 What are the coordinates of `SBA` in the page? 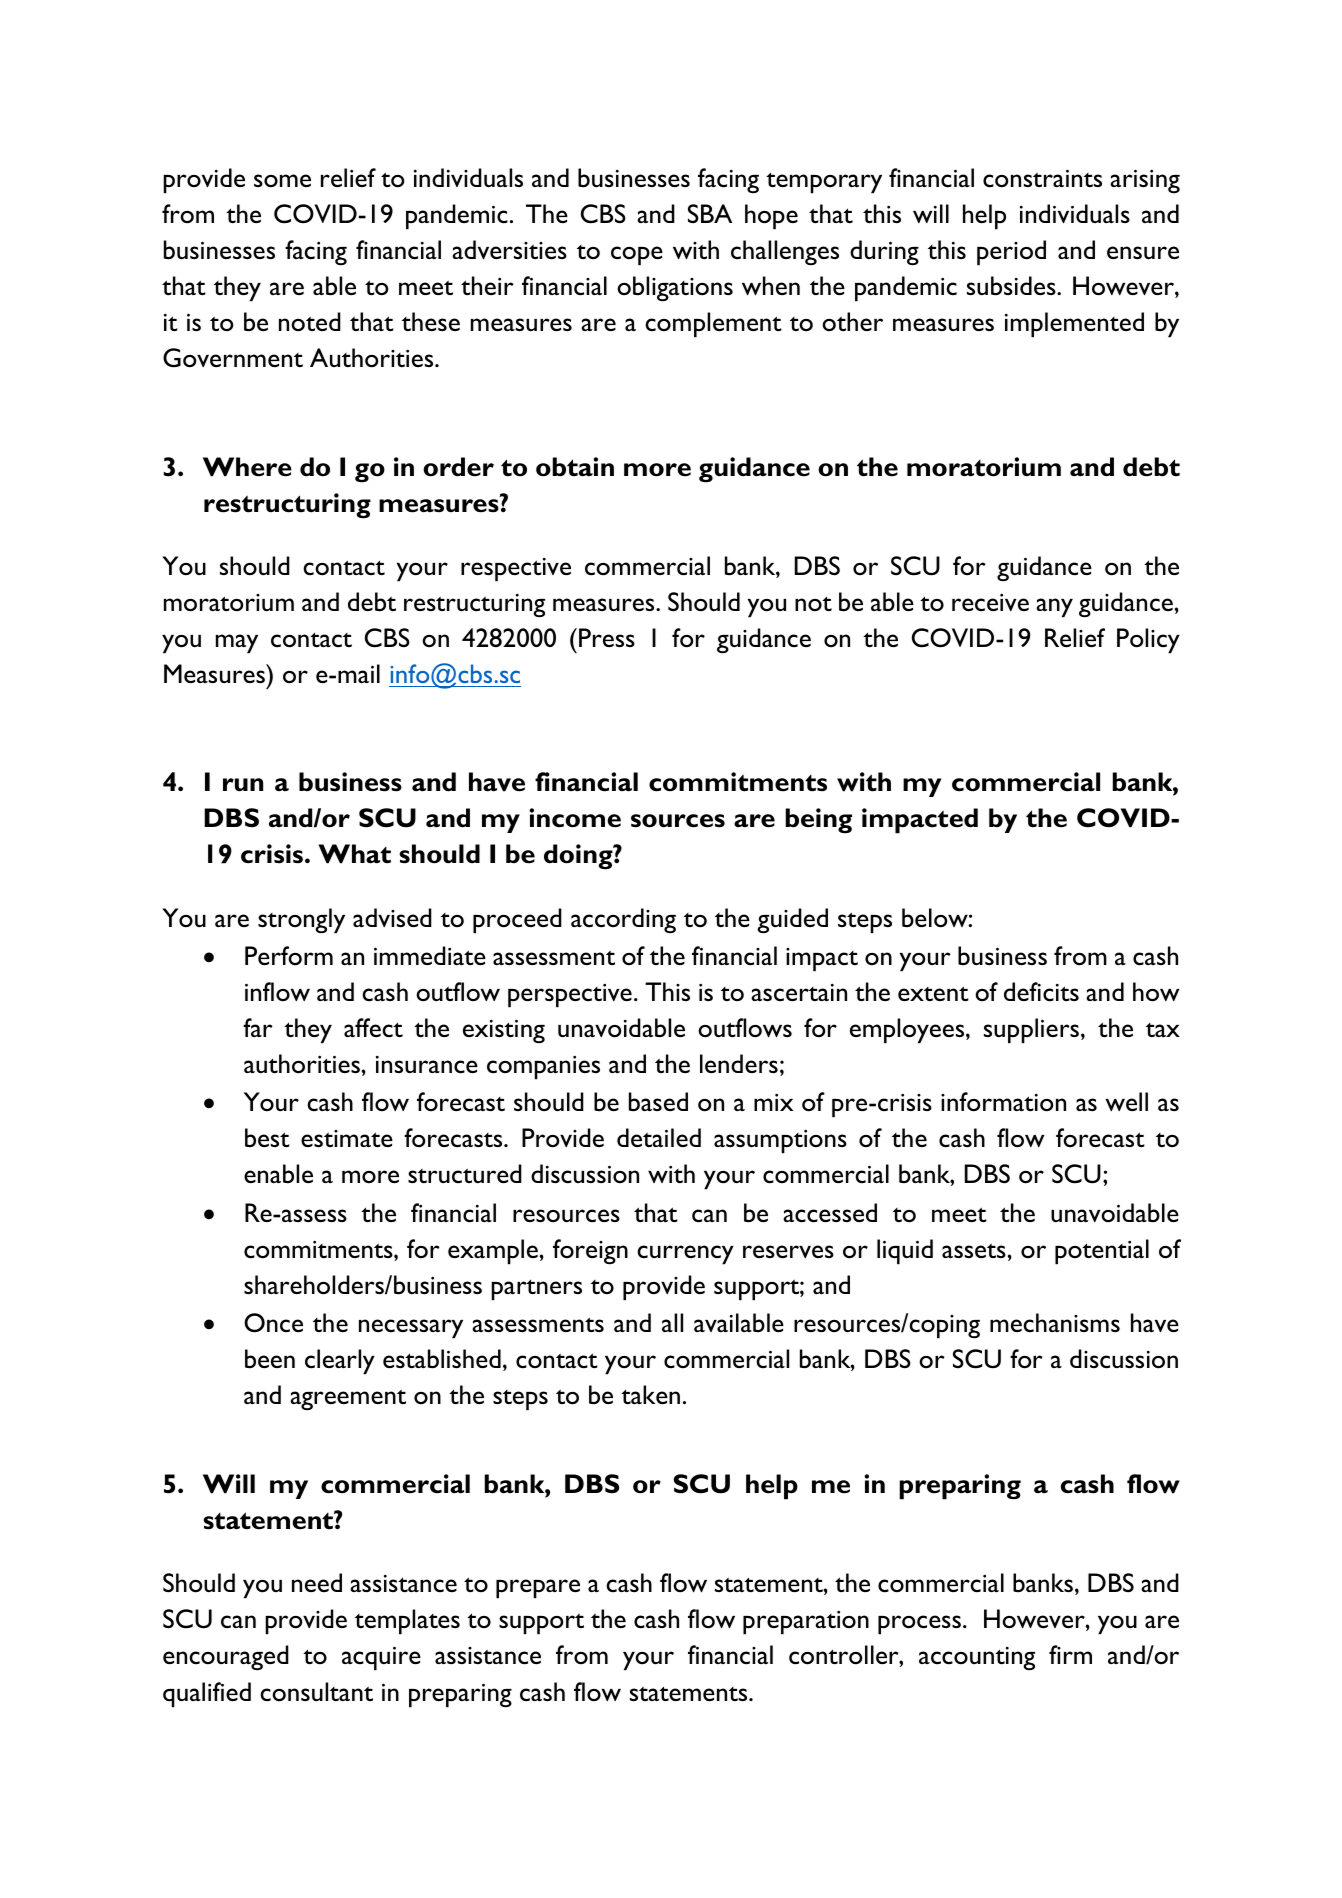 It's located at (710, 213).
